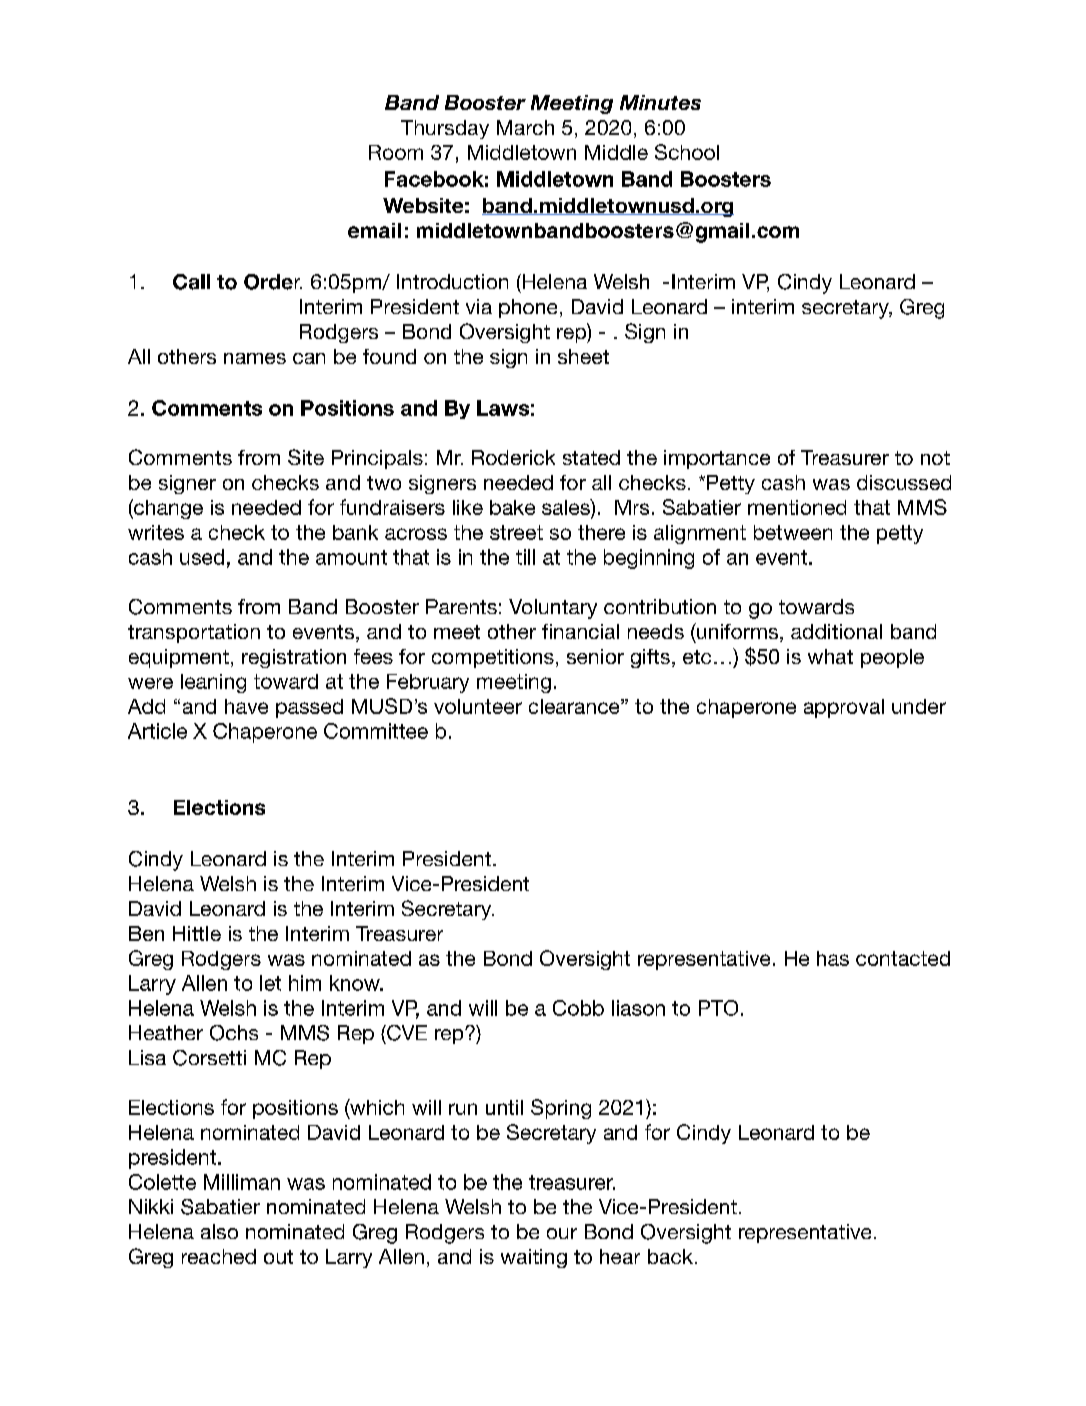 Image resolution: width=1086 pixels, height=1406 pixels. I want to click on leaning, so click(213, 683).
